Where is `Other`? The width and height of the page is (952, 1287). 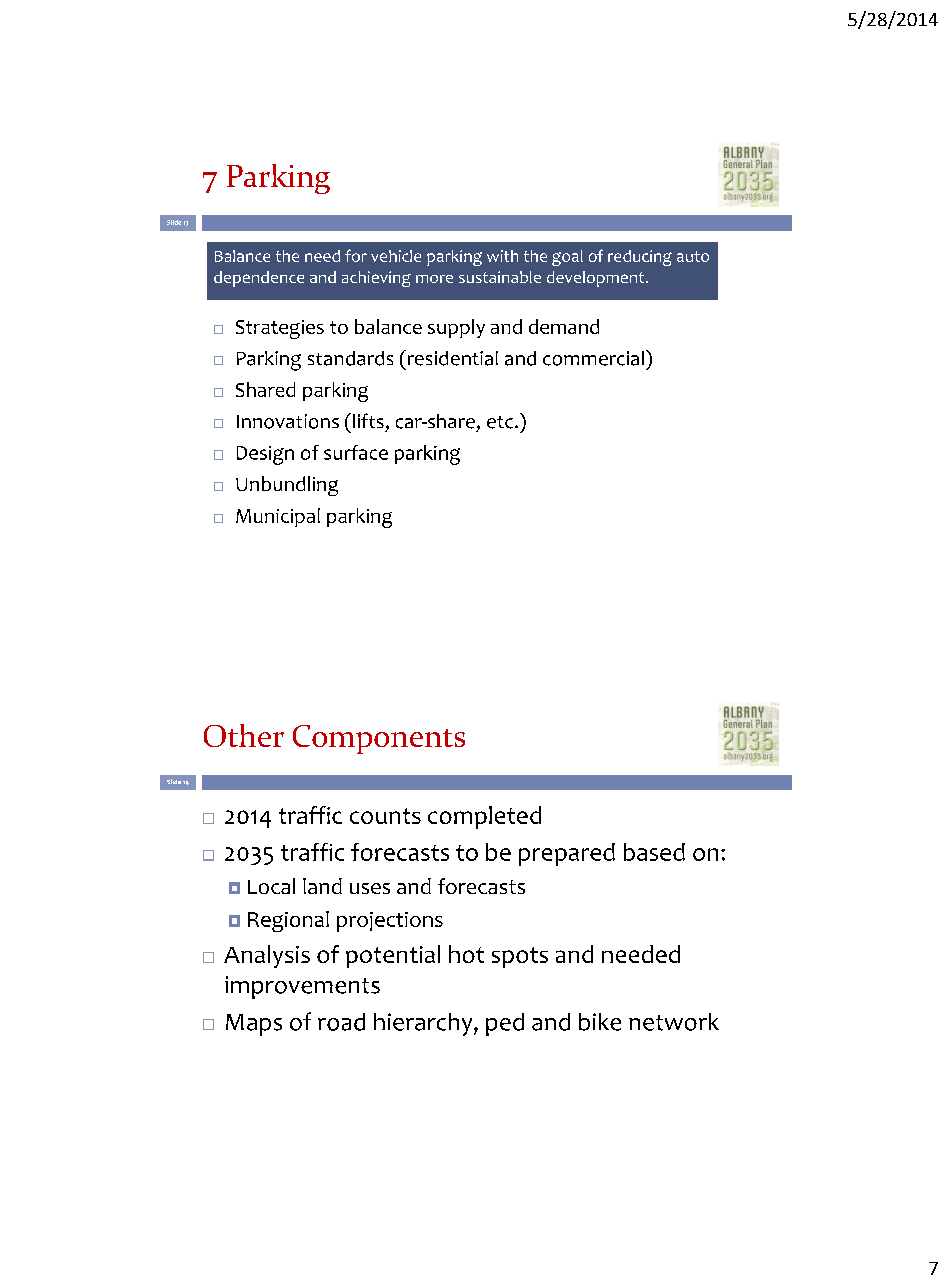 Other is located at coordinates (244, 735).
